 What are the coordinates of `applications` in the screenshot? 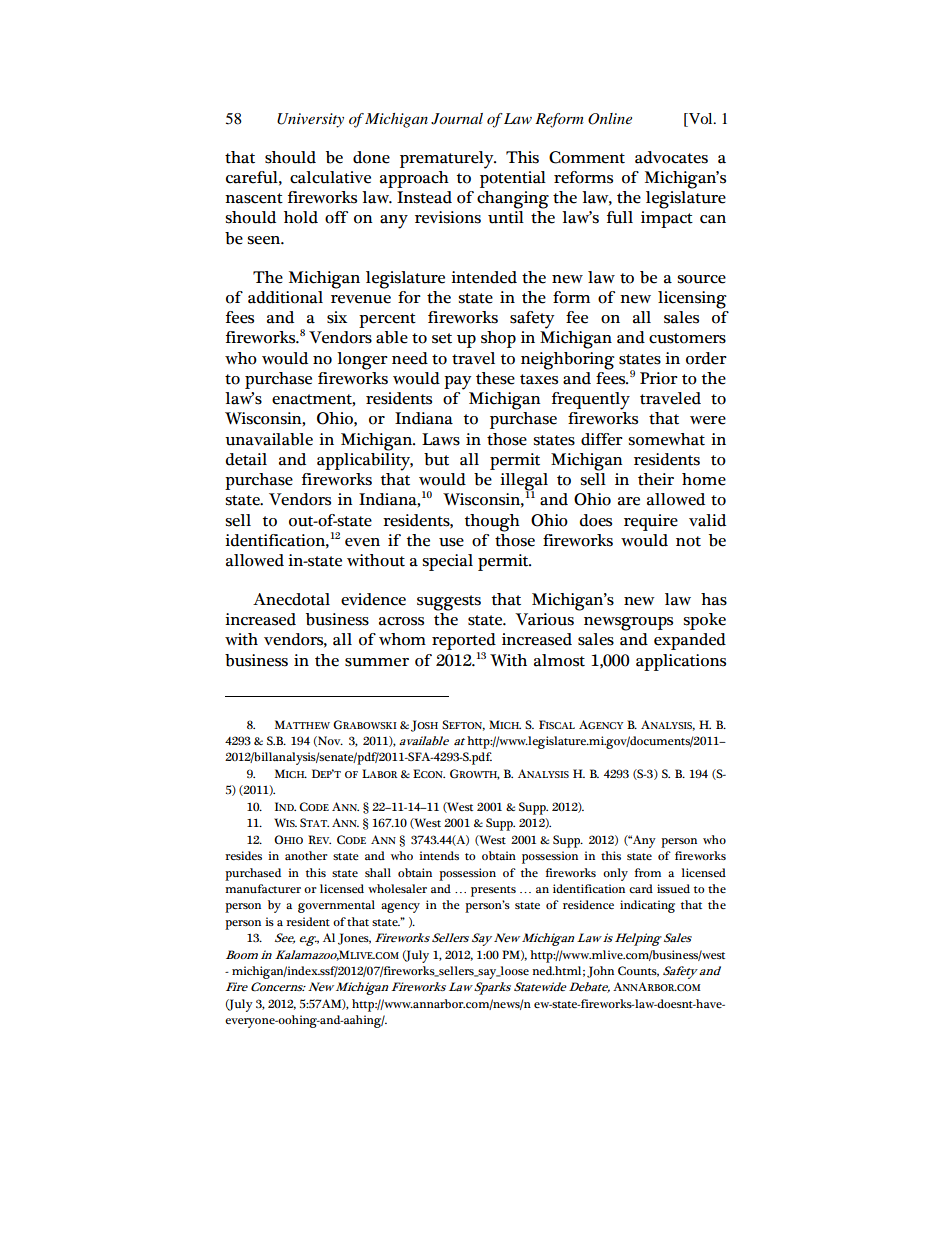 It's located at (681, 662).
